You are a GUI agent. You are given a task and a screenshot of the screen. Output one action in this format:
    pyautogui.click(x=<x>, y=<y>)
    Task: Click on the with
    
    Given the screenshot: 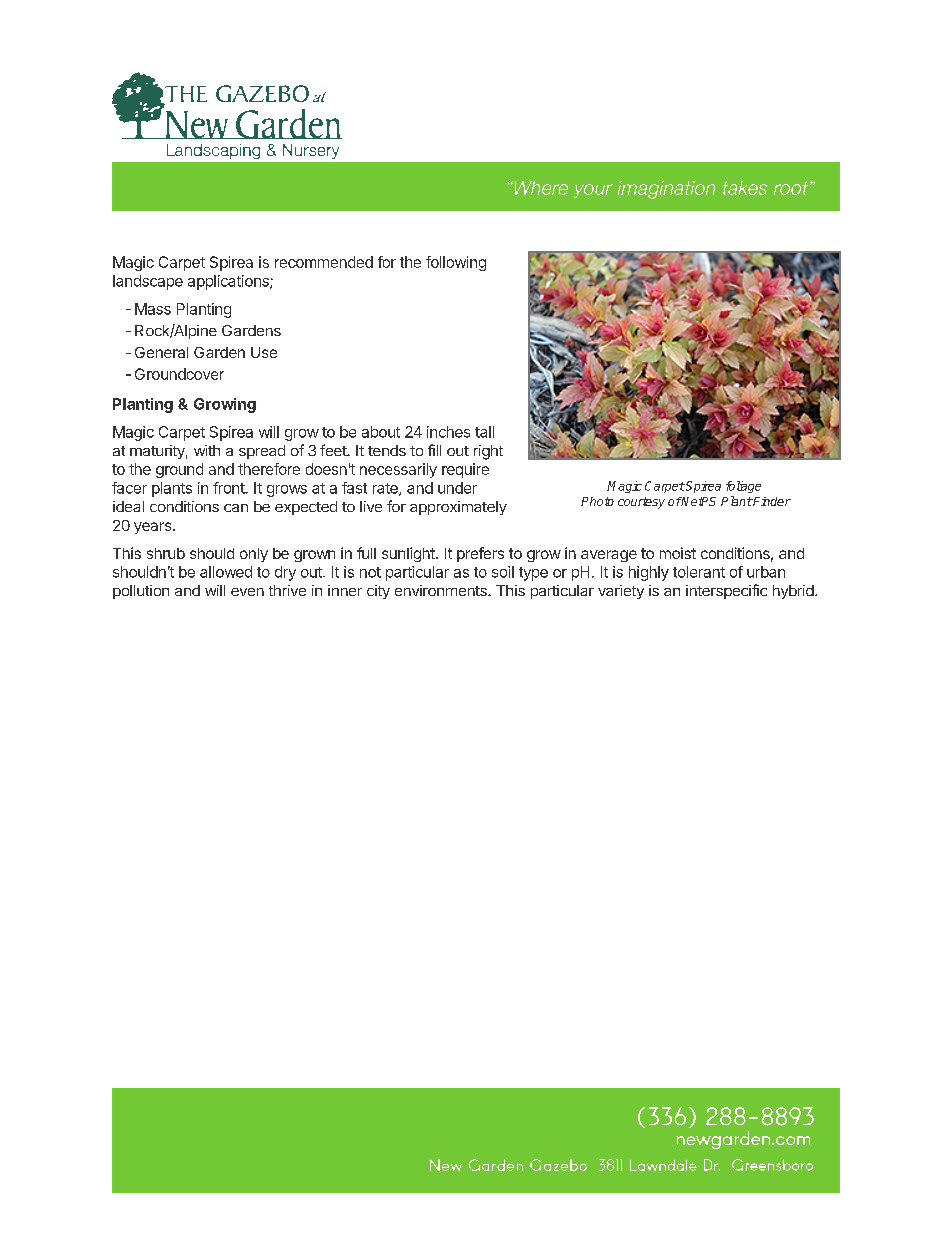 What is the action you would take?
    pyautogui.click(x=207, y=450)
